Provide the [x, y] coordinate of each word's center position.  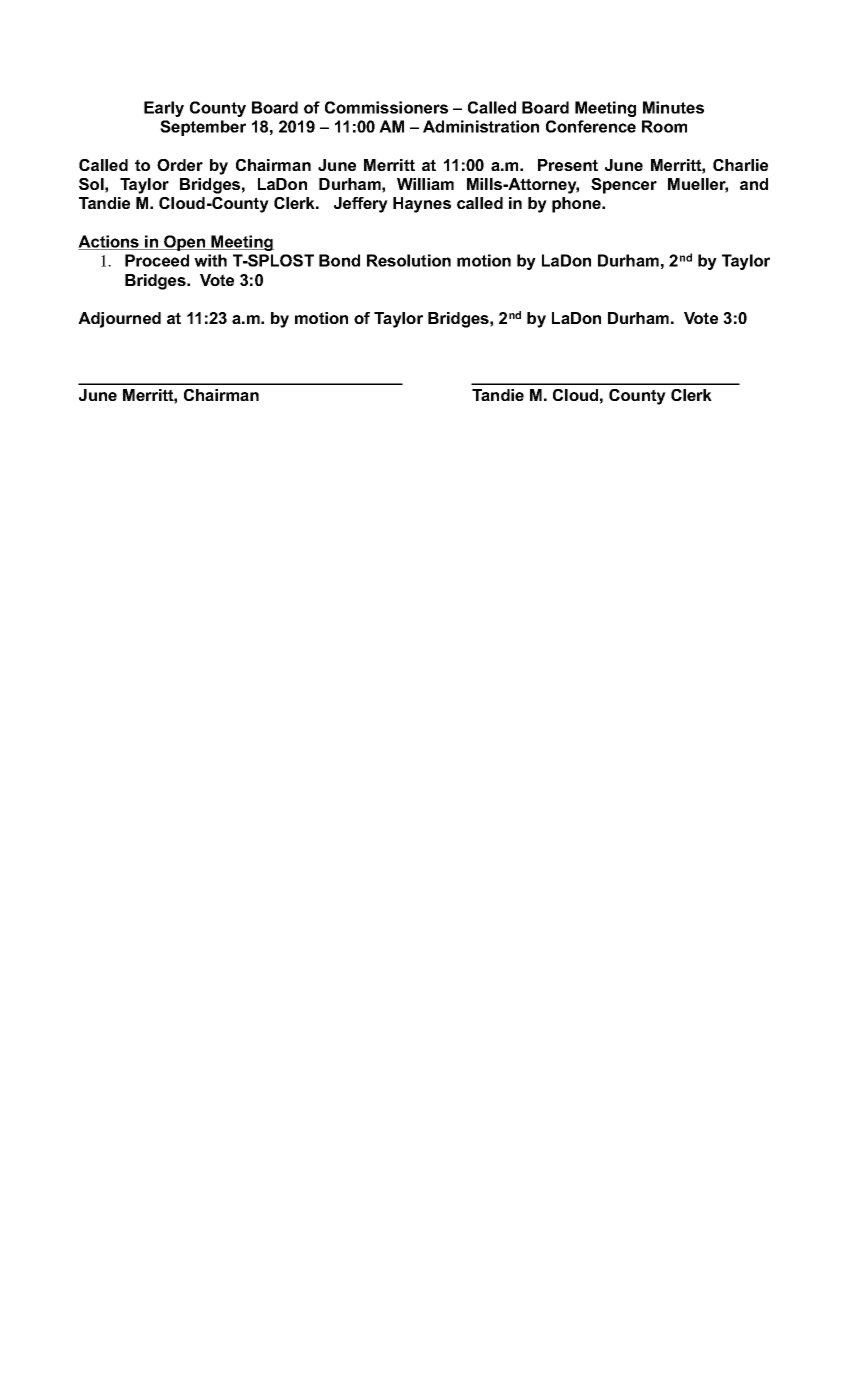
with [210, 260]
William [425, 184]
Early [164, 109]
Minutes [673, 107]
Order [180, 165]
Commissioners [386, 107]
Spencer [624, 186]
